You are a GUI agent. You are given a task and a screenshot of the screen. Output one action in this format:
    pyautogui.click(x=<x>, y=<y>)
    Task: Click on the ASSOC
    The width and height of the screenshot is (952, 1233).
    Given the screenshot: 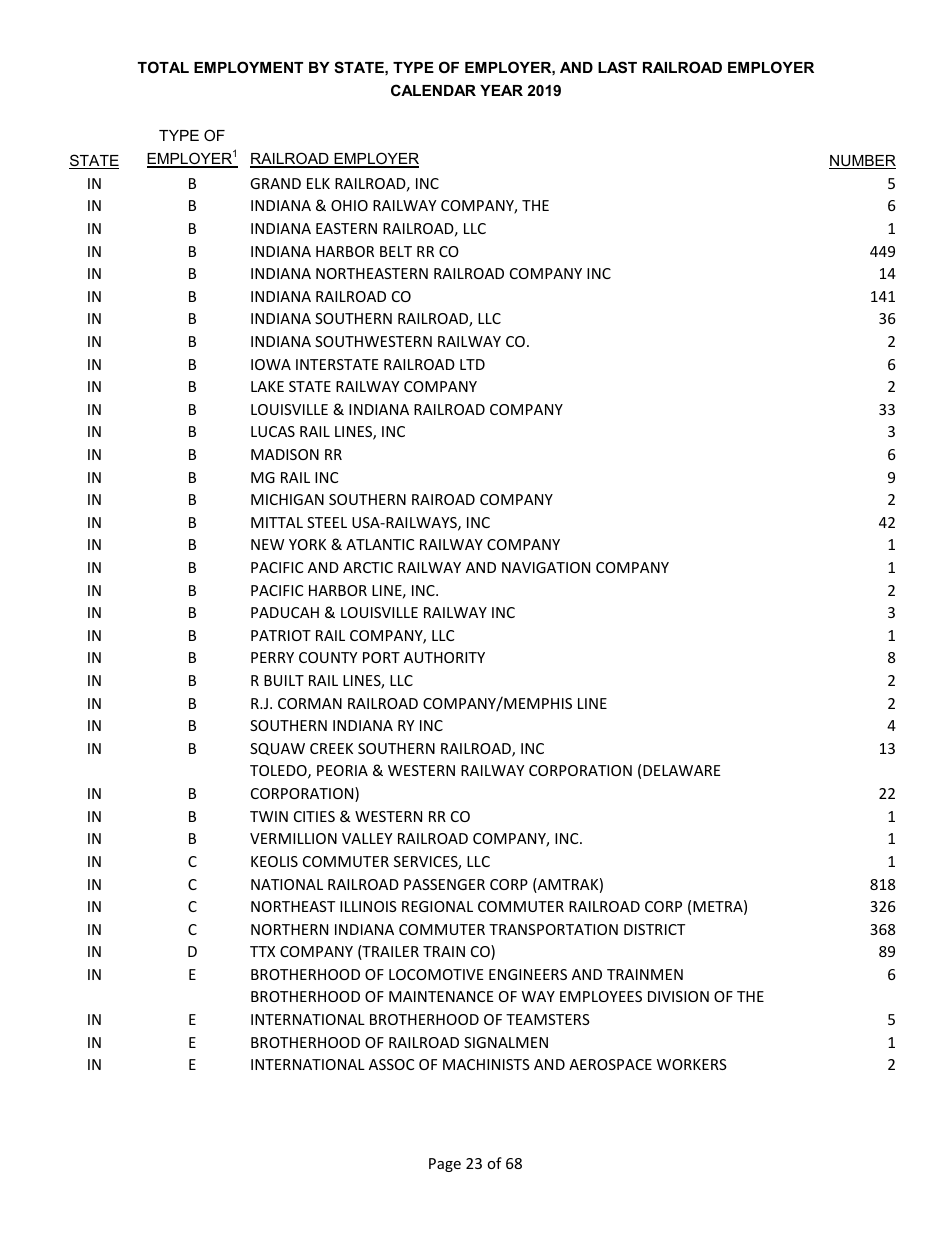 What is the action you would take?
    pyautogui.click(x=391, y=1064)
